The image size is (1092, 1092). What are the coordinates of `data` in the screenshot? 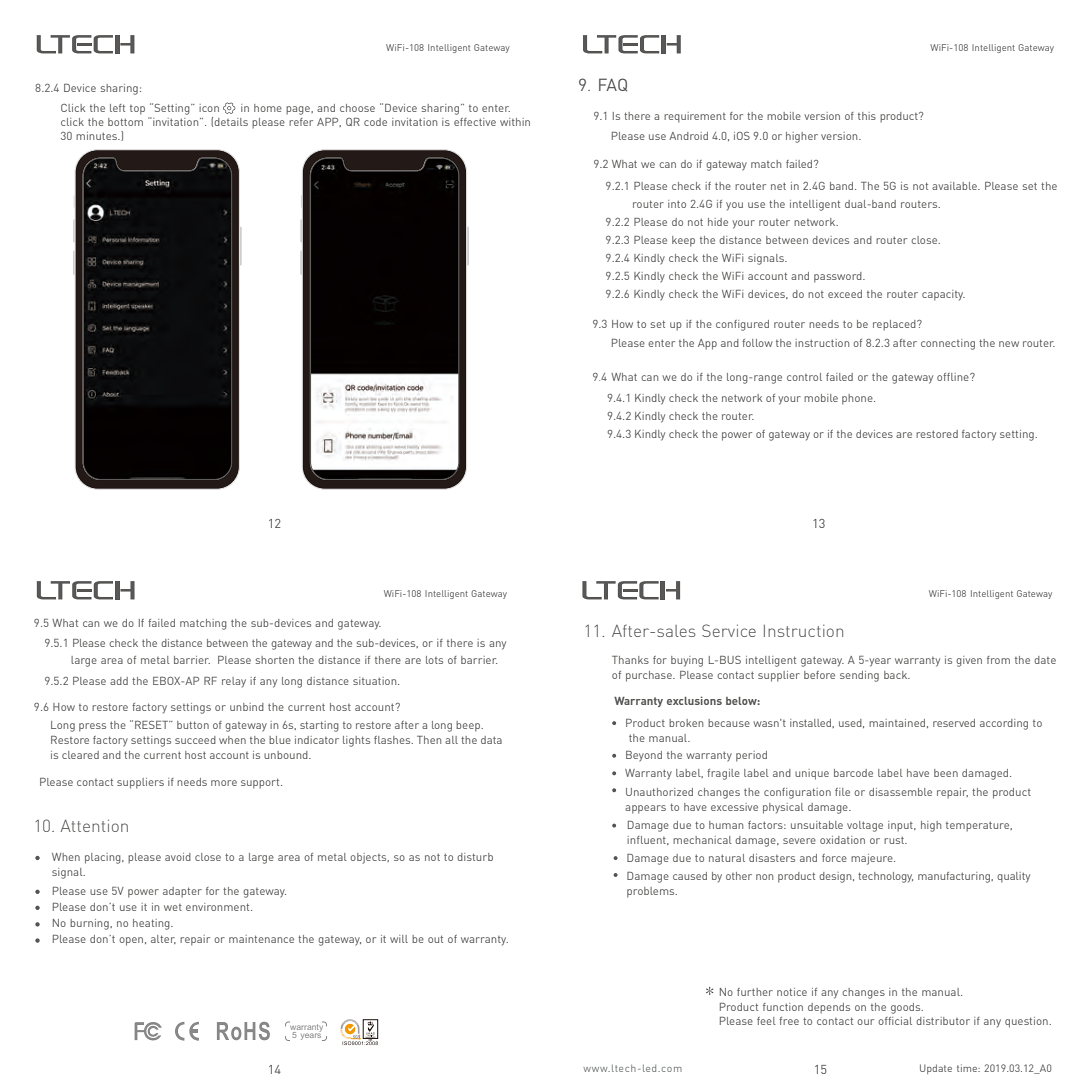 It's located at (491, 740).
